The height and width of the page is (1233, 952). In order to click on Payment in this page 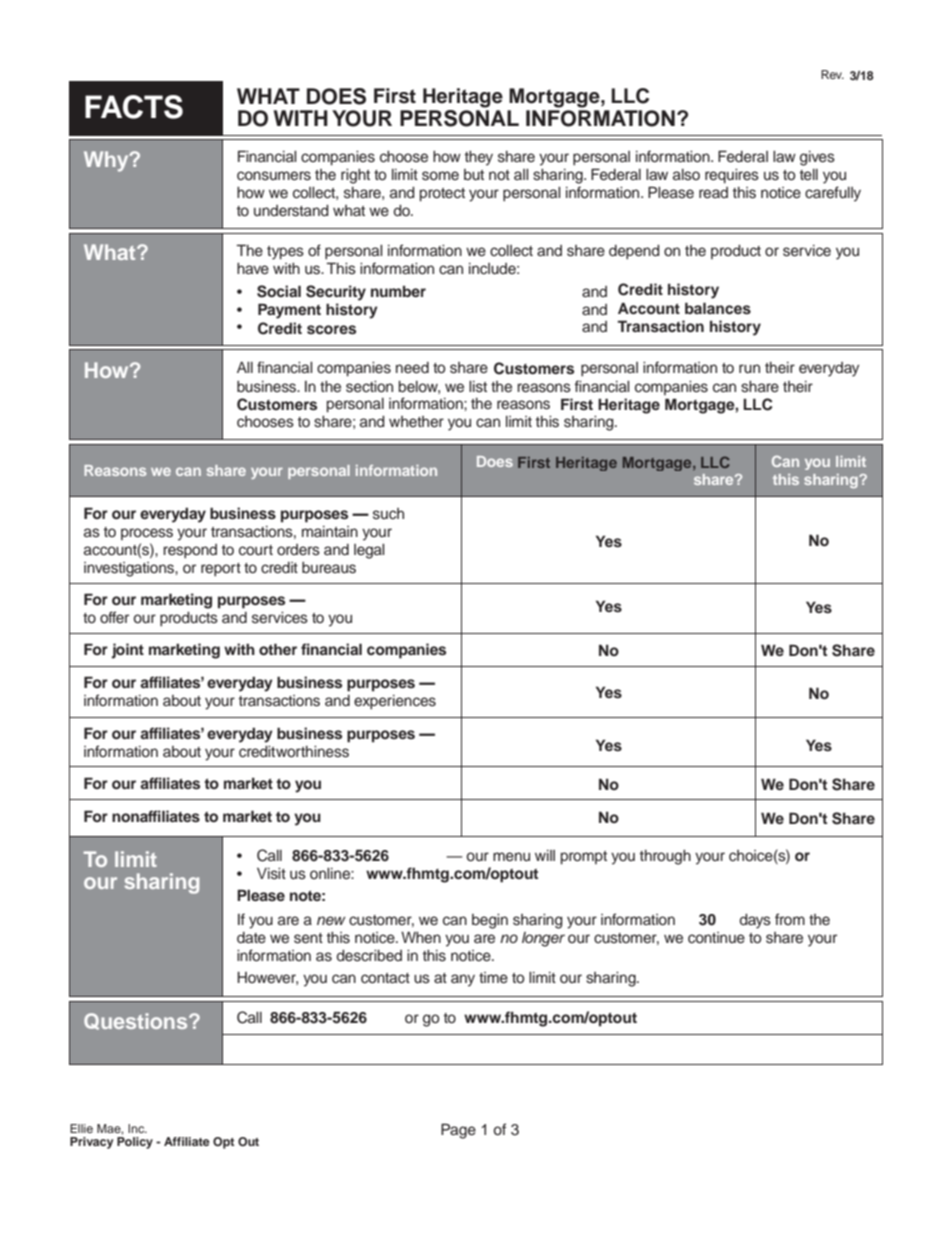, I will do `click(289, 311)`.
